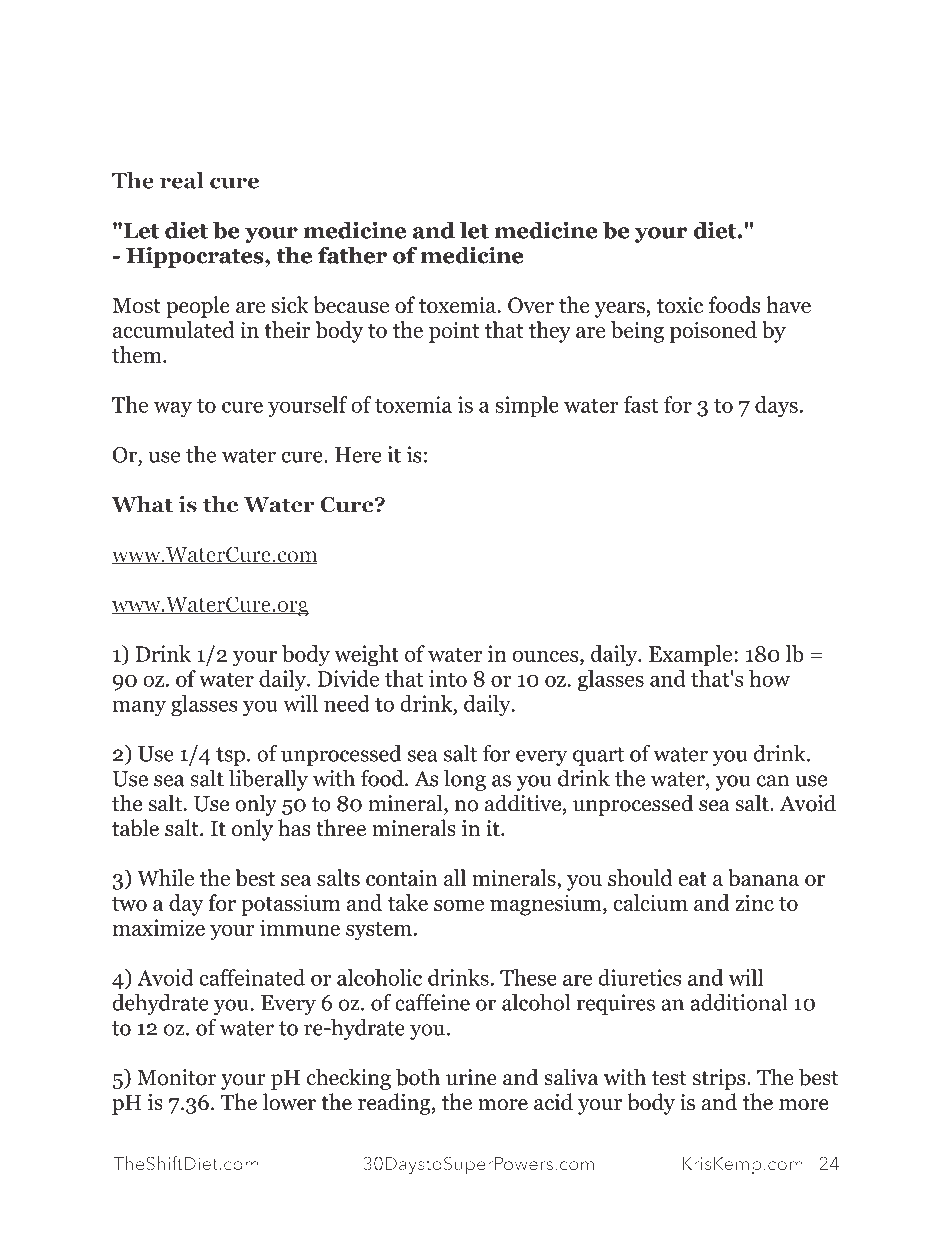 This screenshot has width=952, height=1233. Describe the element at coordinates (448, 678) in the screenshot. I see `into` at that location.
